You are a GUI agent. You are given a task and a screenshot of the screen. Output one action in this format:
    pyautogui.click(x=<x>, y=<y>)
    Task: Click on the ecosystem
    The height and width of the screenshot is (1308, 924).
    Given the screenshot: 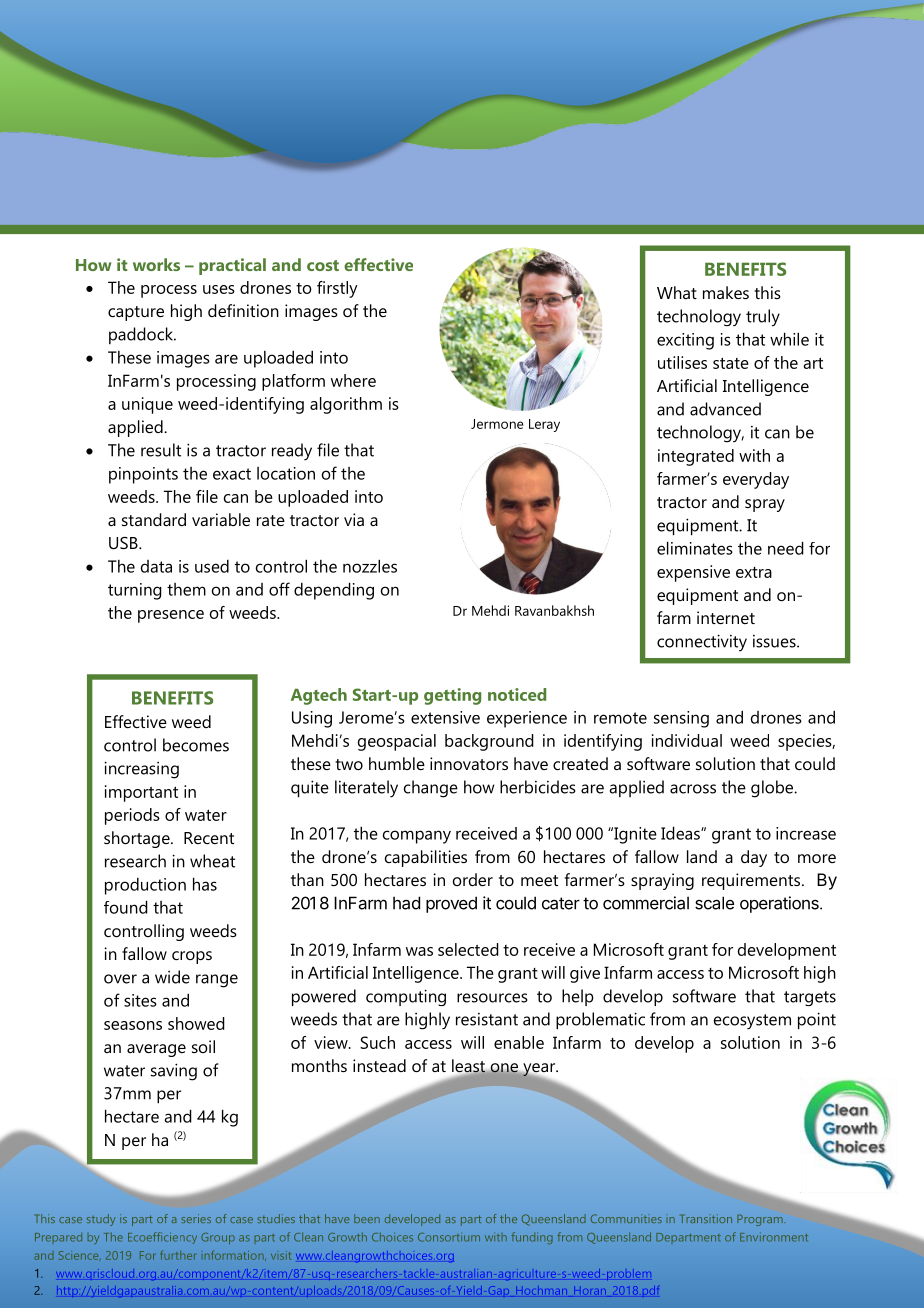 What is the action you would take?
    pyautogui.click(x=752, y=1021)
